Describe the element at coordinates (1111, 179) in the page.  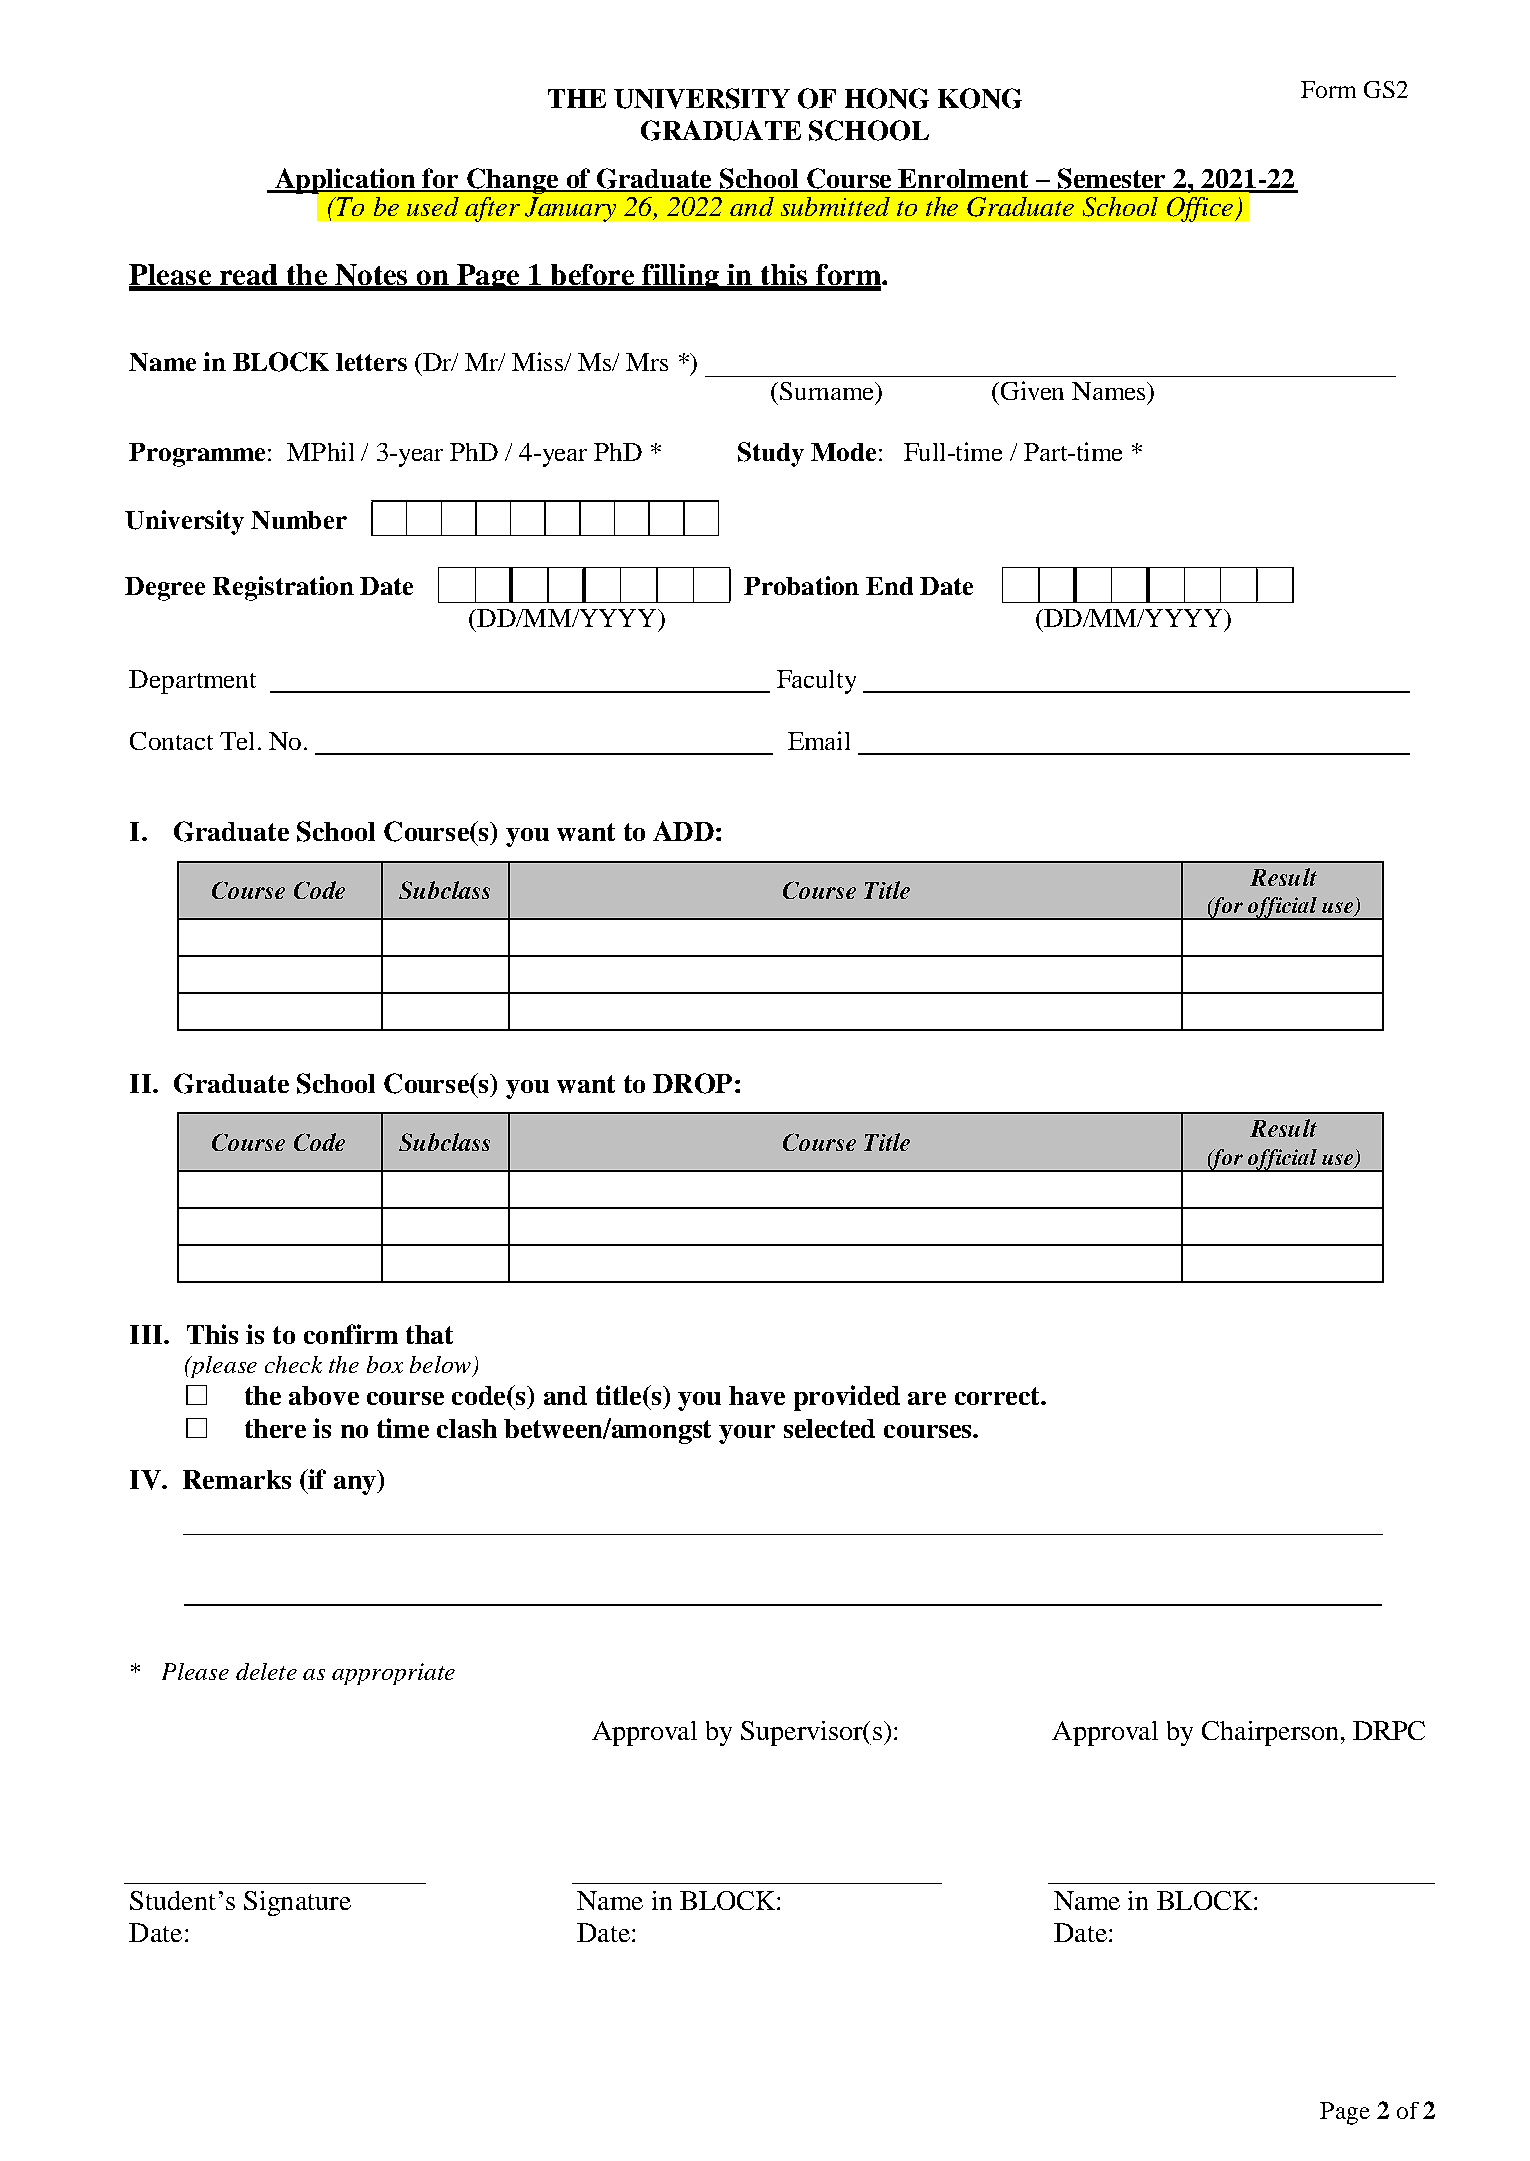
I see `Semester` at that location.
